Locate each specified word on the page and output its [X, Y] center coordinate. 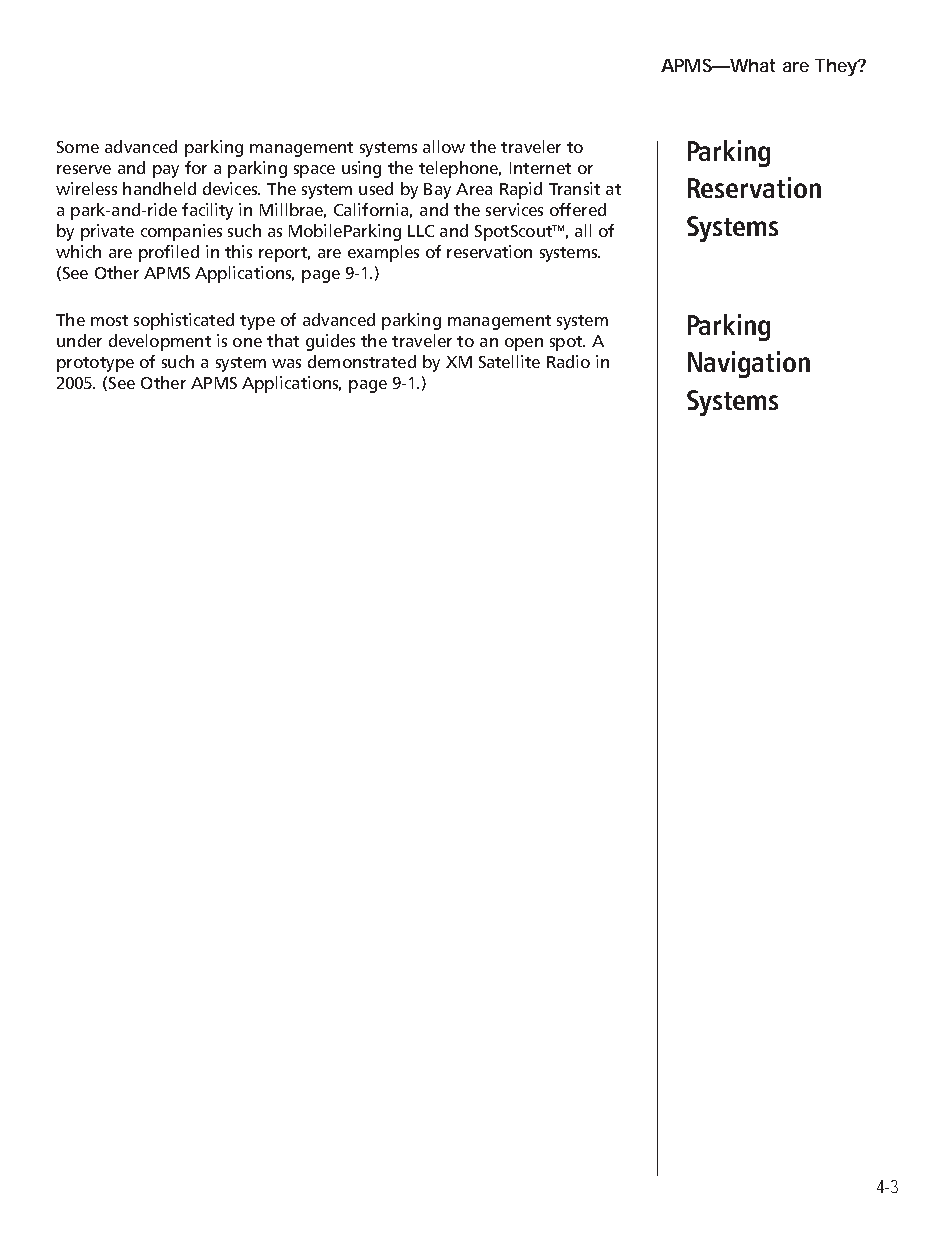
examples [383, 253]
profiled [169, 253]
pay [166, 171]
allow [444, 146]
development [160, 342]
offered [578, 209]
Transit [574, 188]
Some [78, 147]
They [837, 67]
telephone [460, 169]
